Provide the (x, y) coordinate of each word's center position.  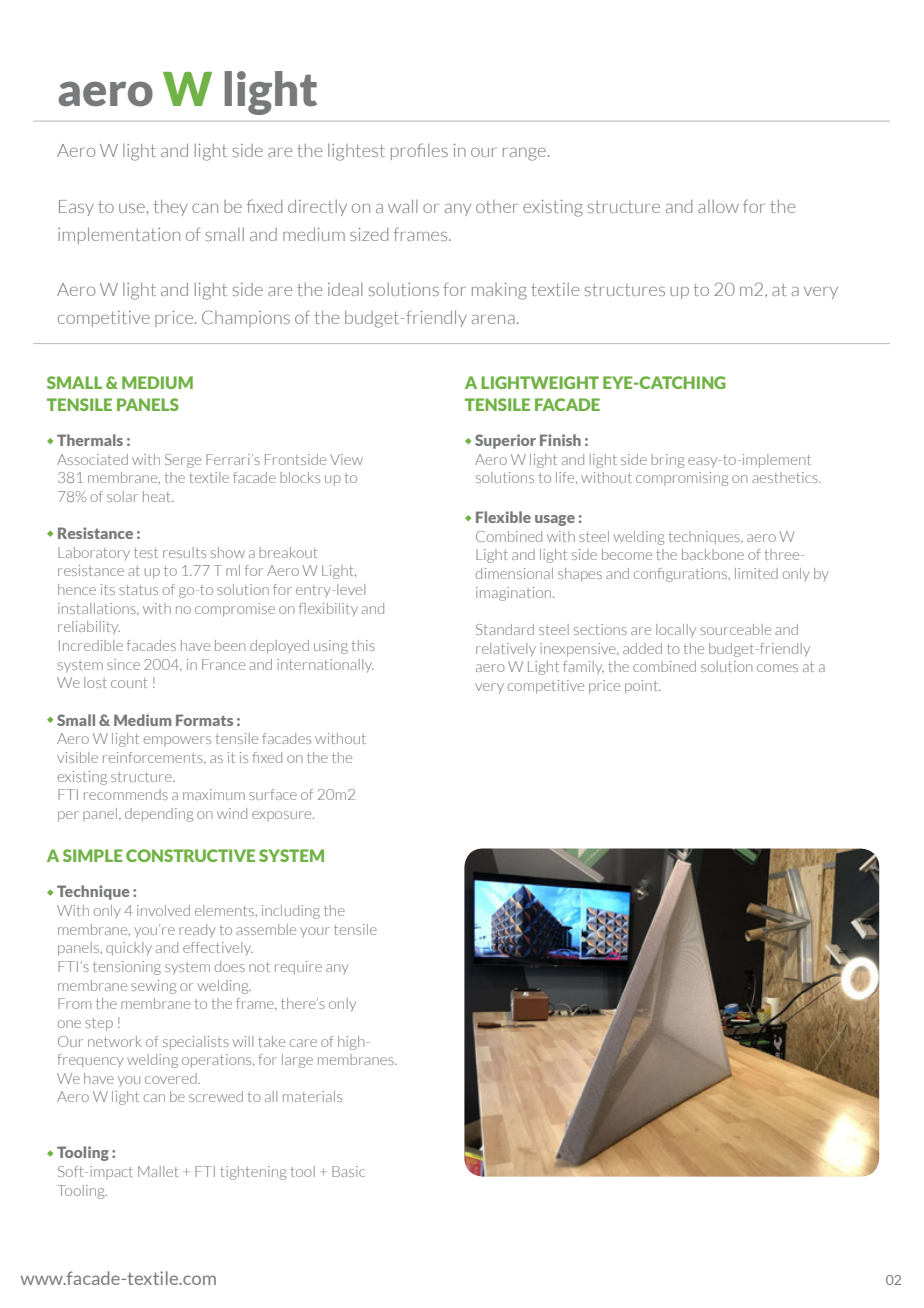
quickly (129, 949)
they (171, 208)
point (643, 687)
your (315, 932)
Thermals (90, 440)
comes (777, 668)
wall (403, 206)
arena (493, 319)
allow (718, 206)
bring (667, 461)
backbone (713, 554)
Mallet (158, 1171)
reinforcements (154, 757)
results (184, 552)
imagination (515, 594)
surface (273, 794)
